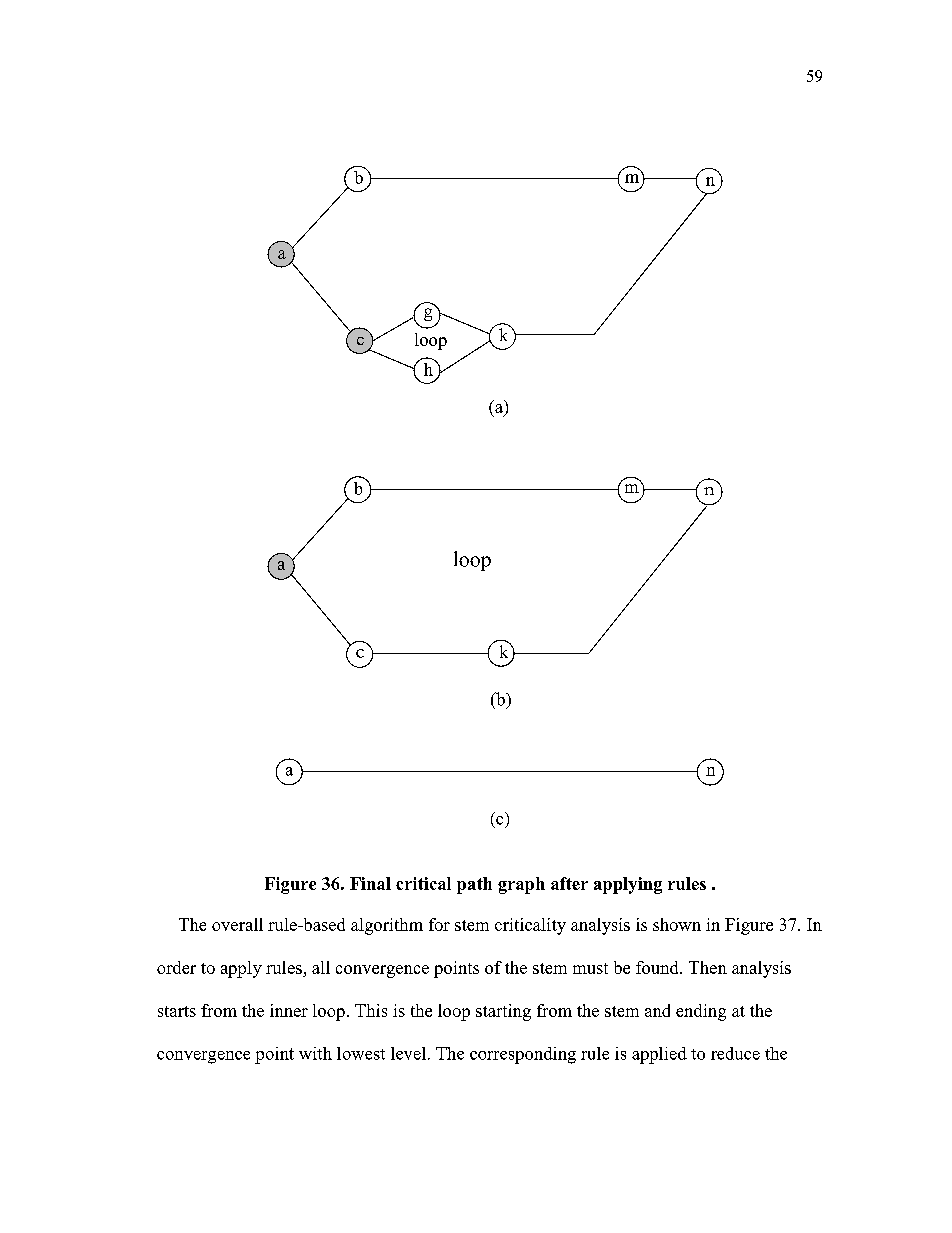  Describe the element at coordinates (176, 967) in the image. I see `order` at that location.
